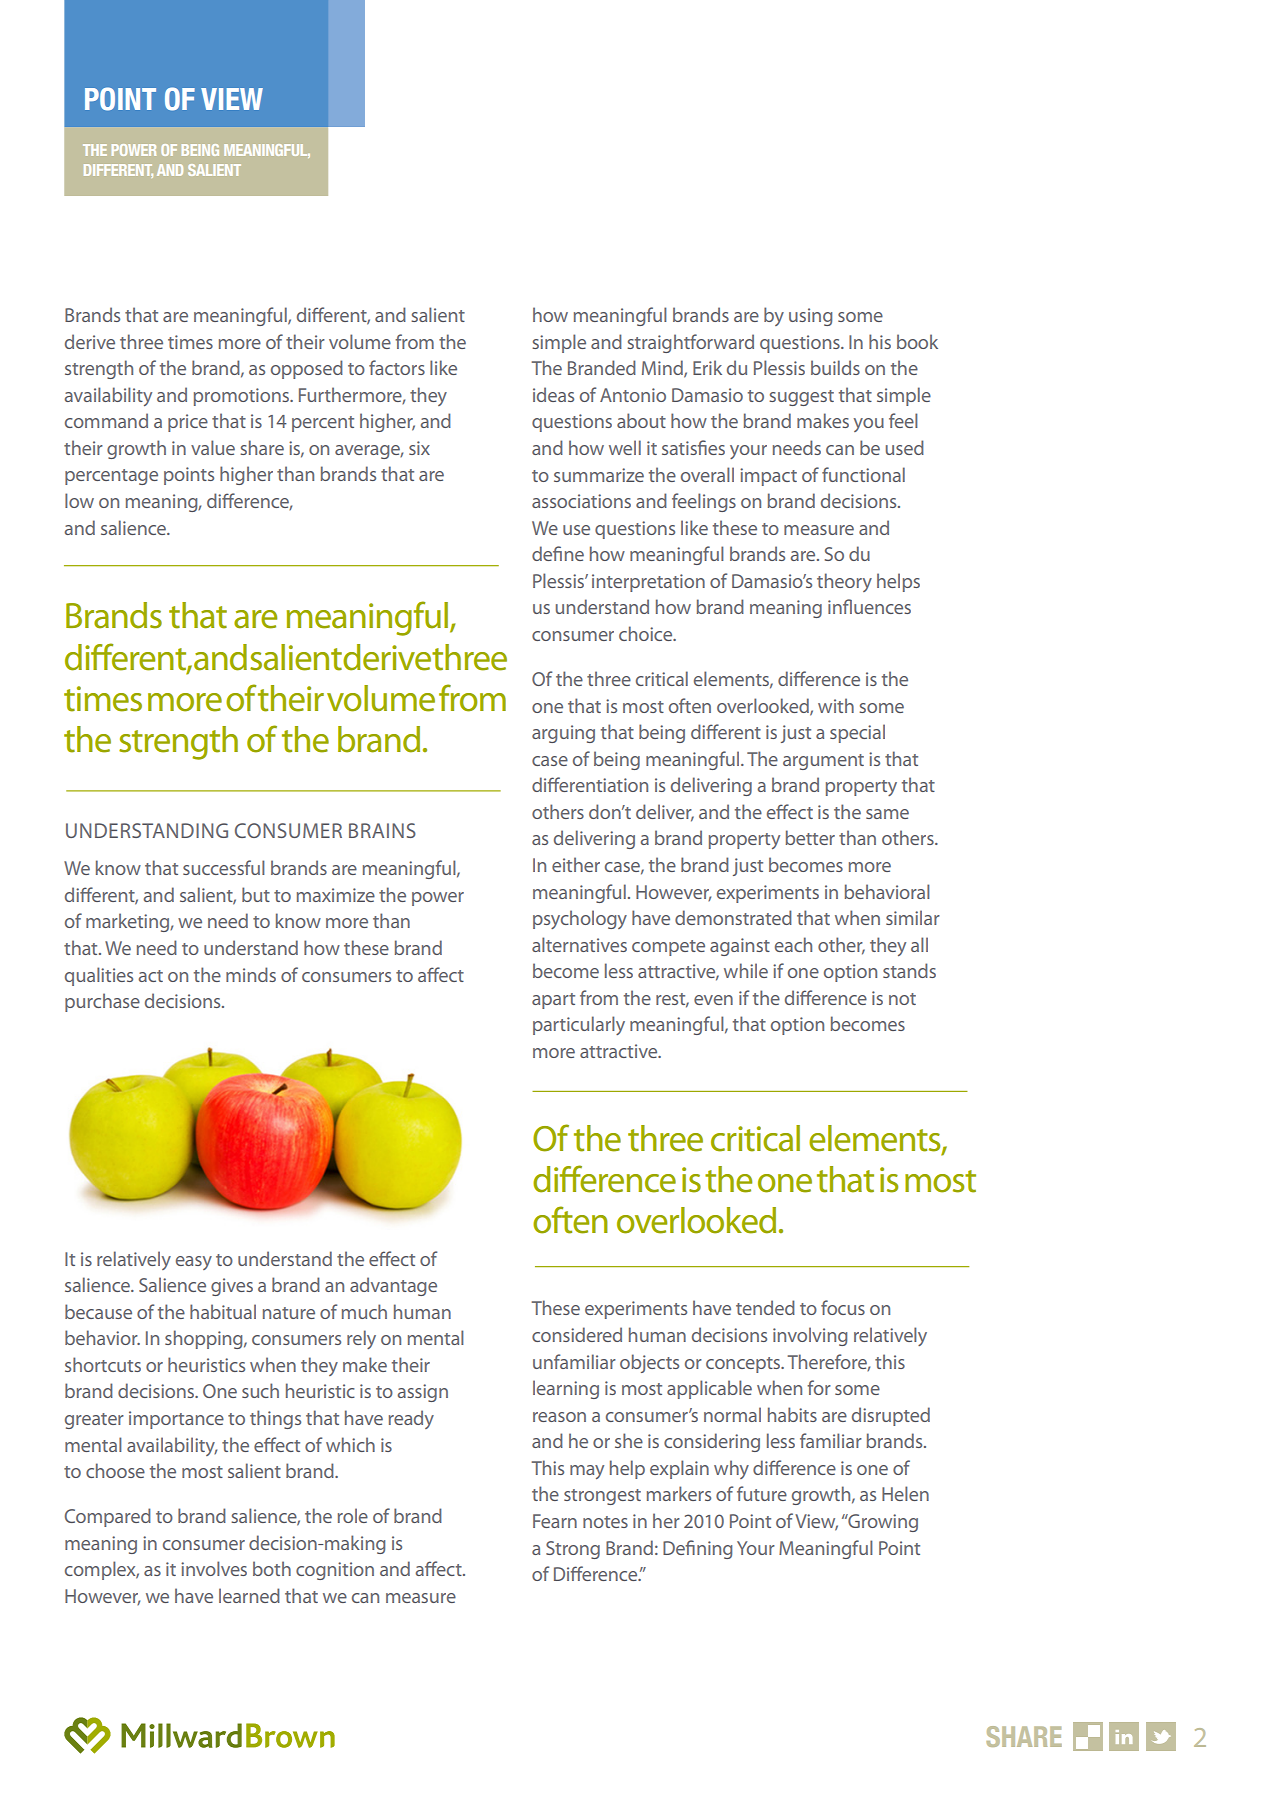 This page has height=1818, width=1285. Describe the element at coordinates (223, 1311) in the page. I see `habitual` at that location.
